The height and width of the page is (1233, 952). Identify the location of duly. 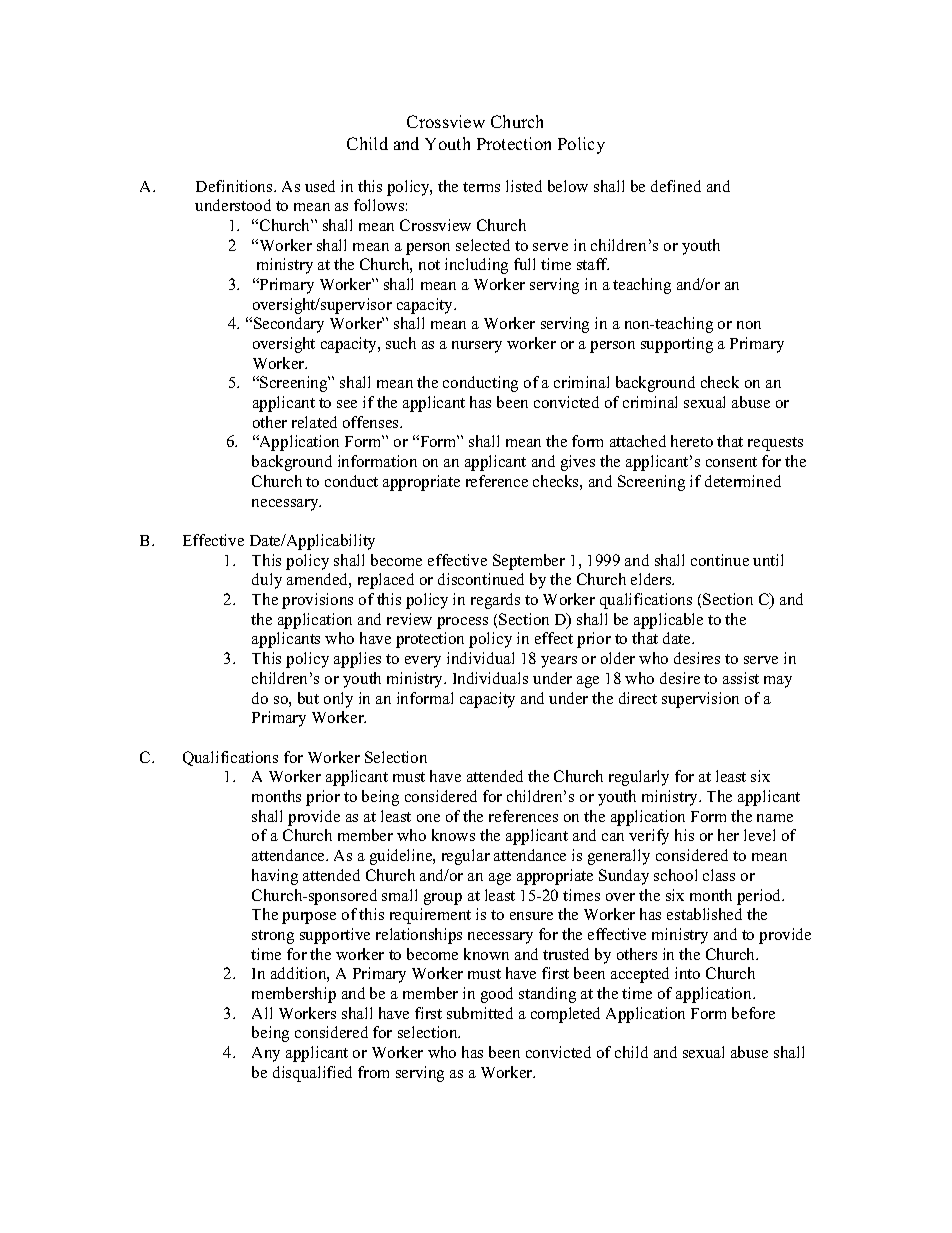
(267, 581).
